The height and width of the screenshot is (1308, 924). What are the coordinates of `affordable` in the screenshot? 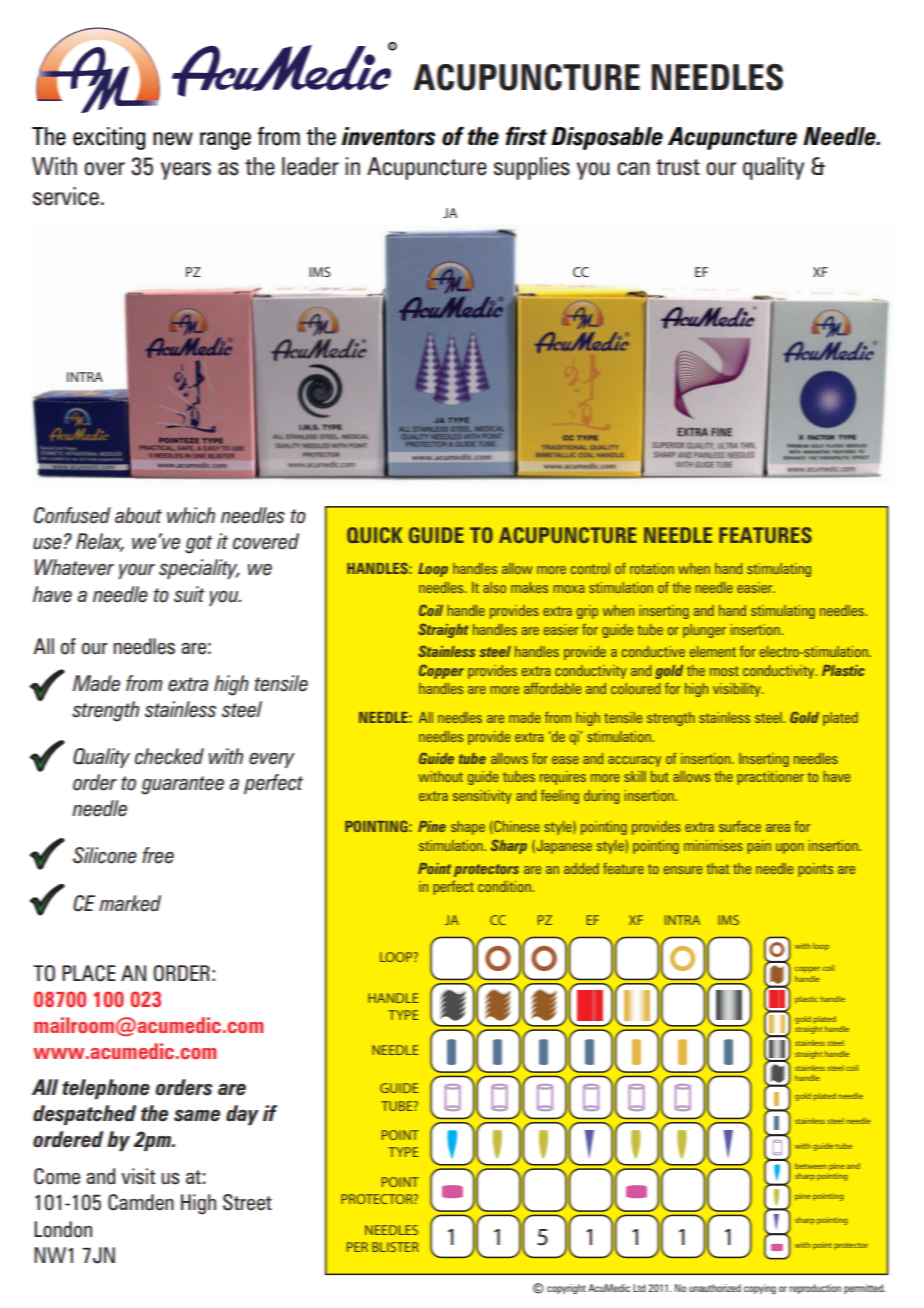 It's located at (552, 688).
